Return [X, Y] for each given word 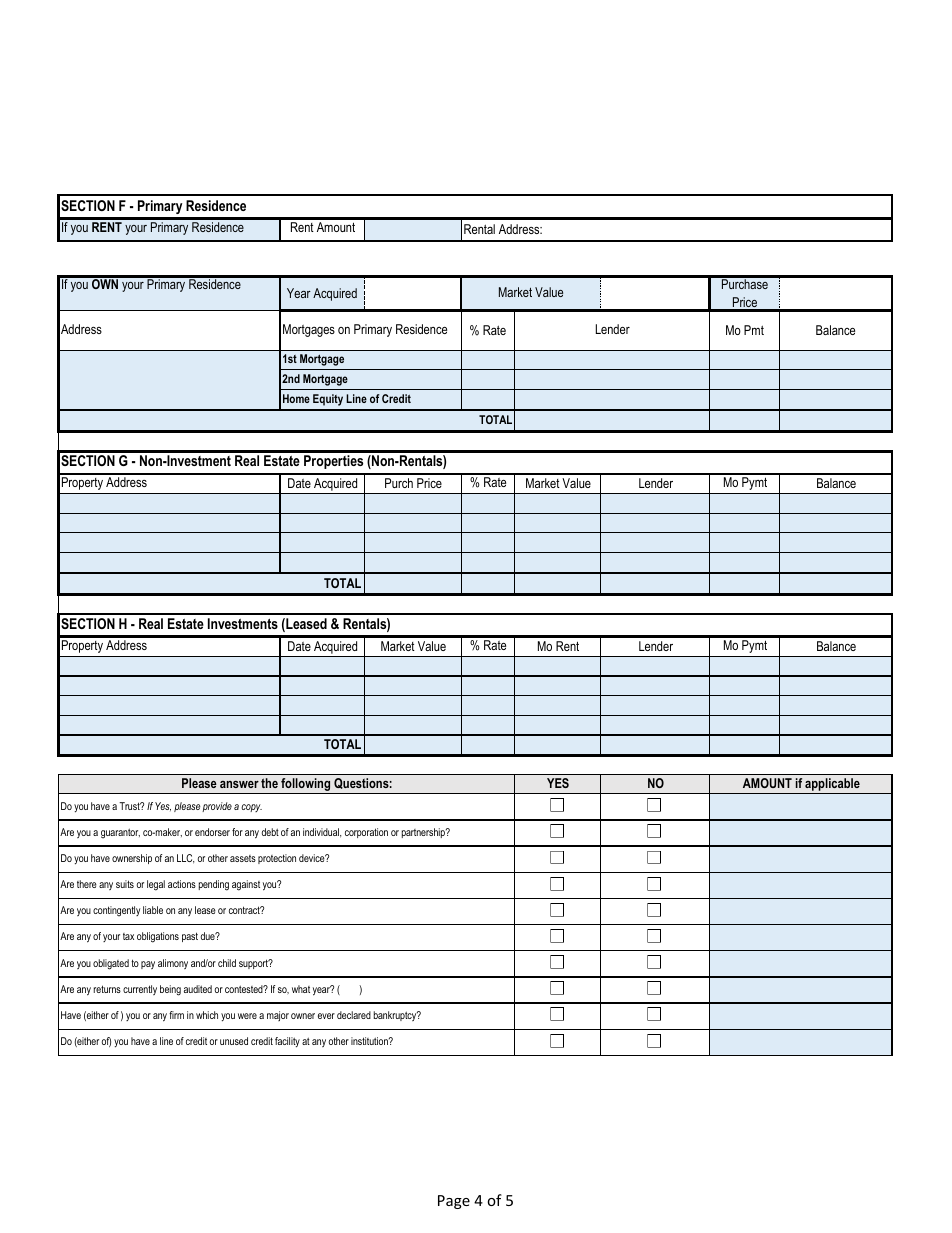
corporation [366, 833]
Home [296, 398]
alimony [173, 964]
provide [217, 807]
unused [234, 1041]
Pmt [754, 330]
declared [354, 1015]
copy [251, 808]
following [306, 786]
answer [239, 784]
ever [326, 1016]
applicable [832, 786]
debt [270, 832]
